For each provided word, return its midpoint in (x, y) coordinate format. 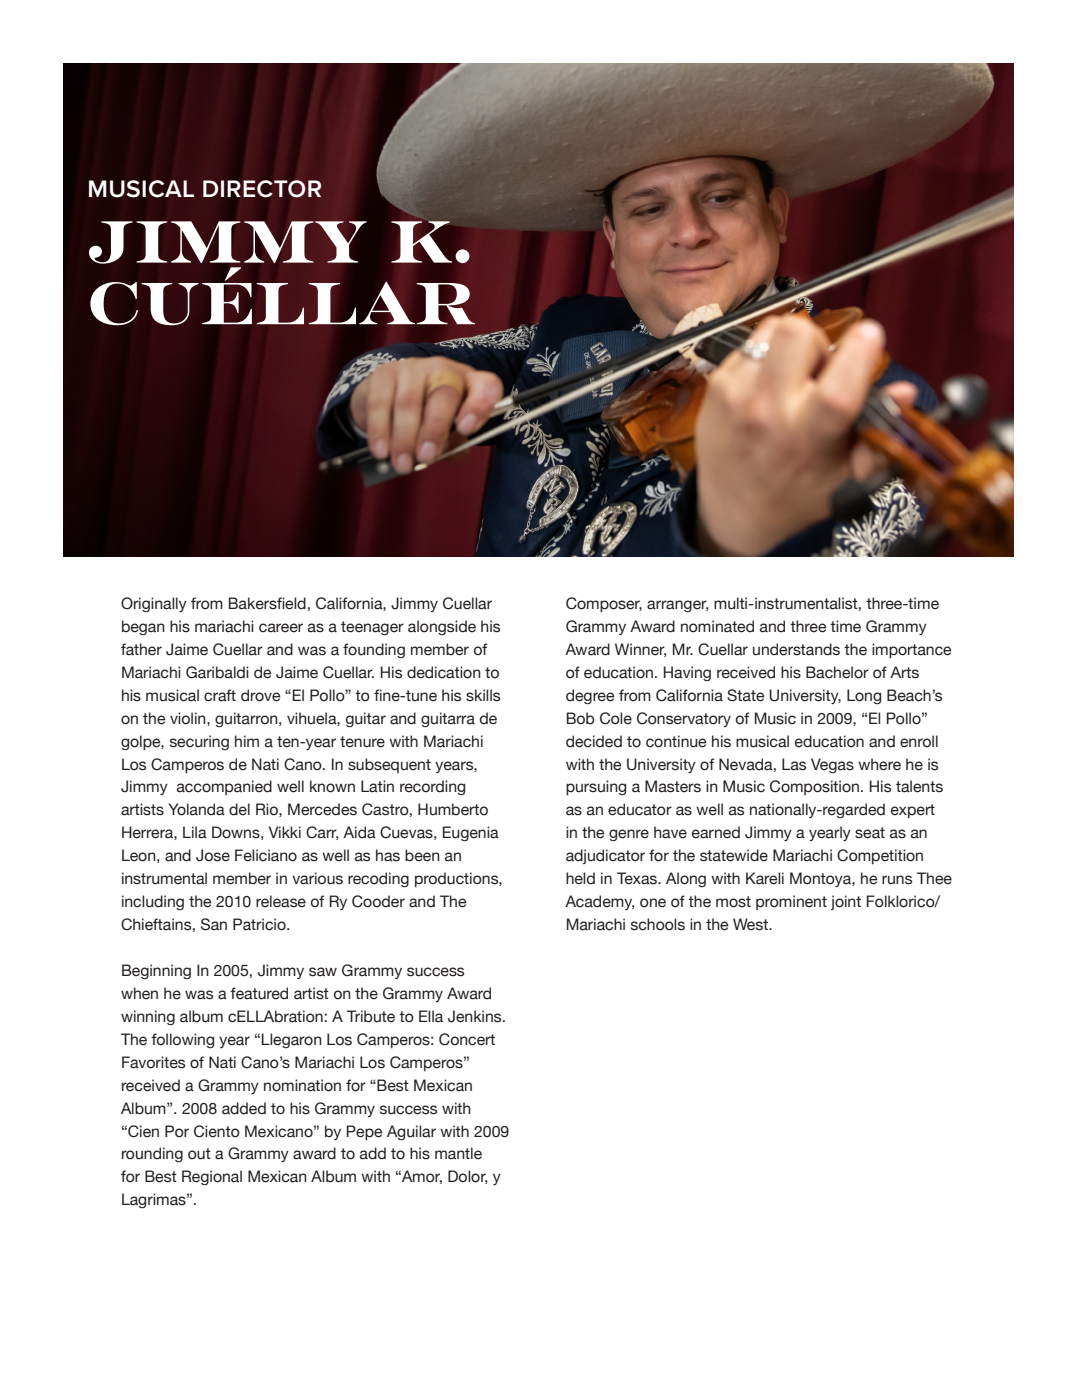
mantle (458, 1153)
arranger (677, 606)
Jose (213, 855)
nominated (717, 626)
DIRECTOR (262, 189)
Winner (640, 650)
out (199, 1154)
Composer (604, 605)
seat (870, 833)
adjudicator (605, 856)
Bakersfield (267, 603)
